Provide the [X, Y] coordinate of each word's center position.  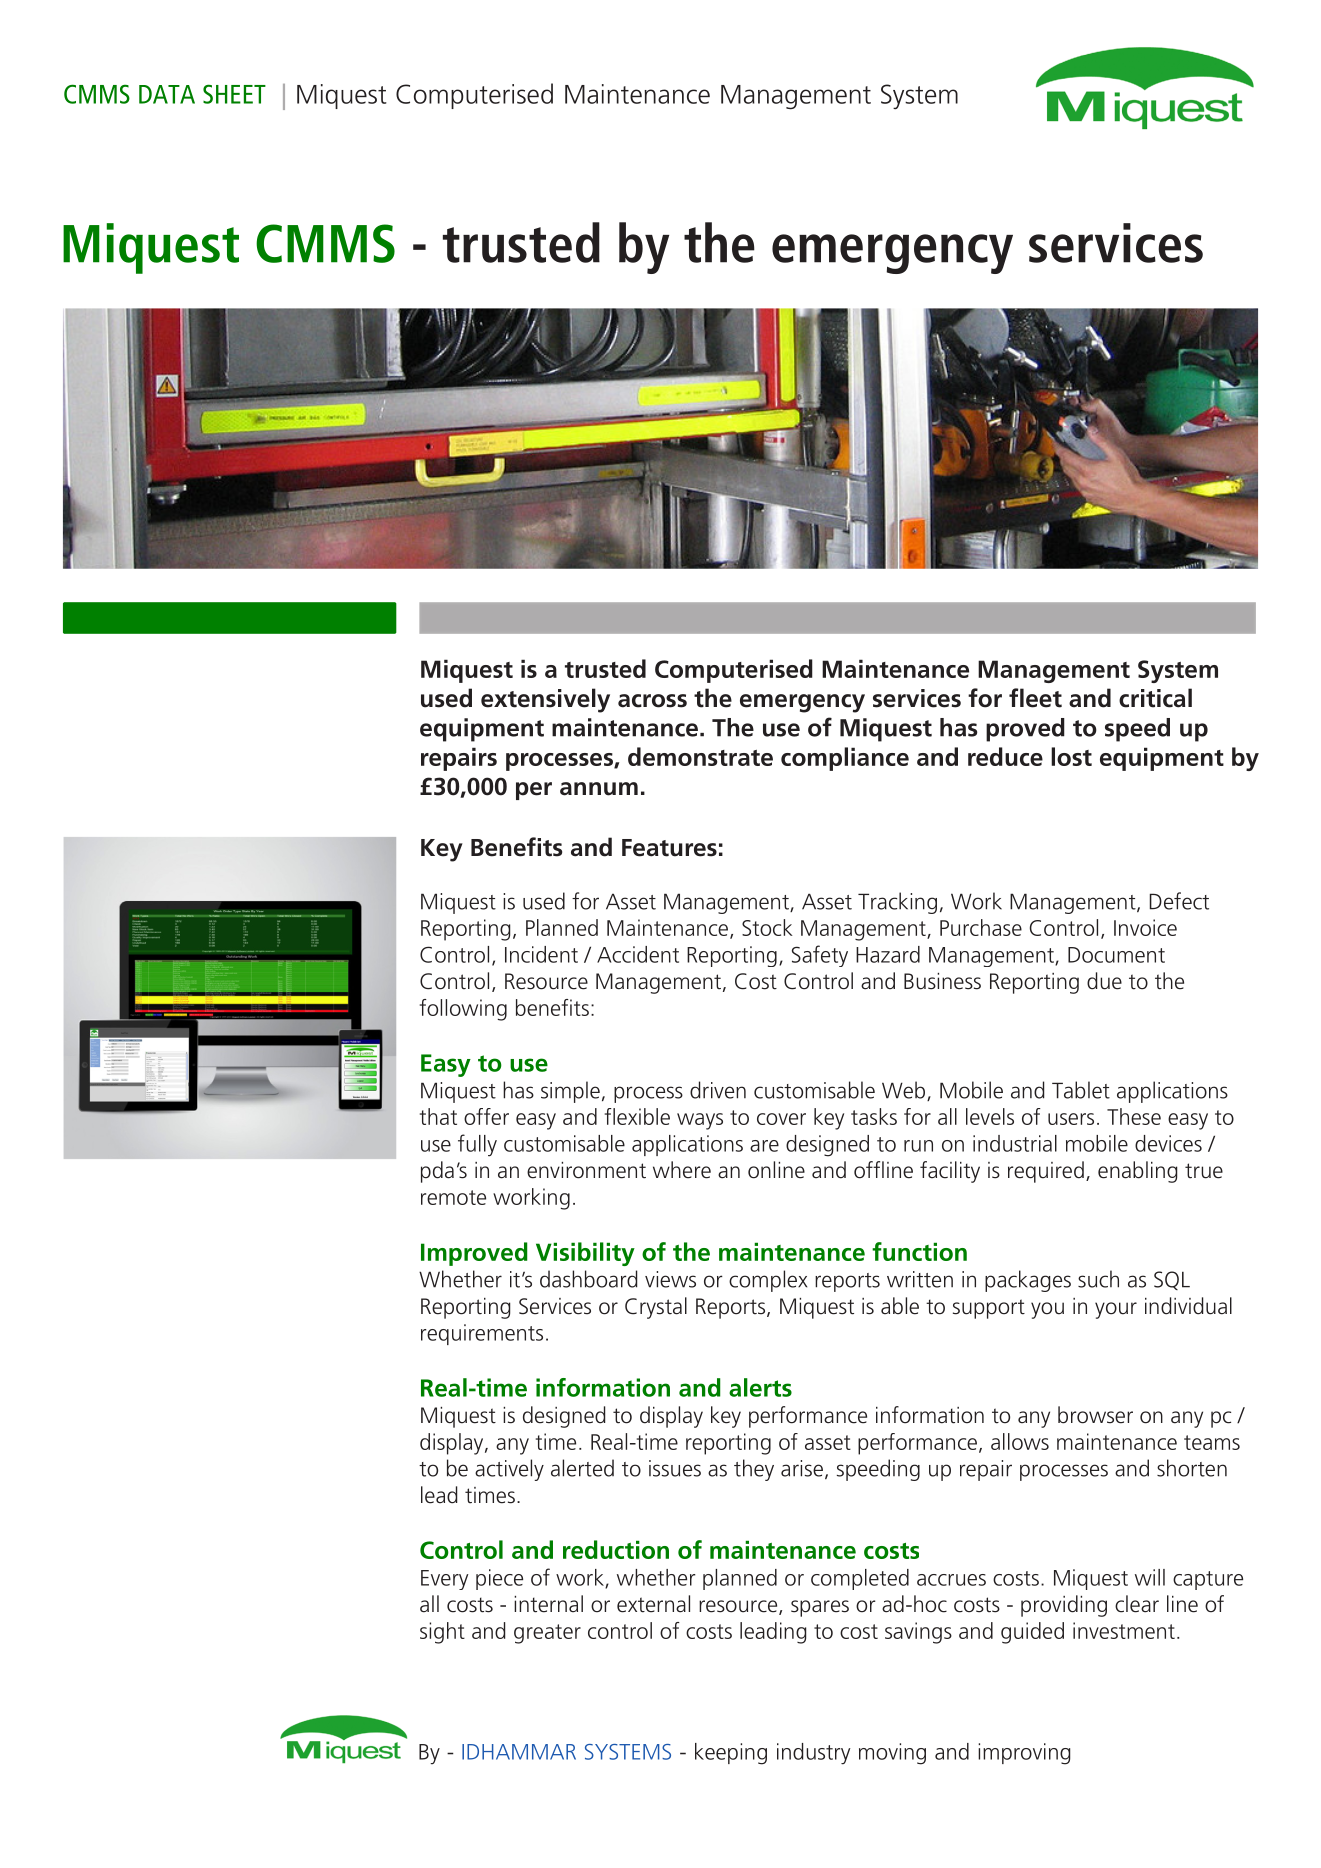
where [682, 1170]
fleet [1035, 698]
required [1046, 1172]
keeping [731, 1754]
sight [442, 1633]
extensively [545, 700]
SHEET [234, 94]
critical [1155, 698]
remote [453, 1197]
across [652, 701]
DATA [167, 94]
